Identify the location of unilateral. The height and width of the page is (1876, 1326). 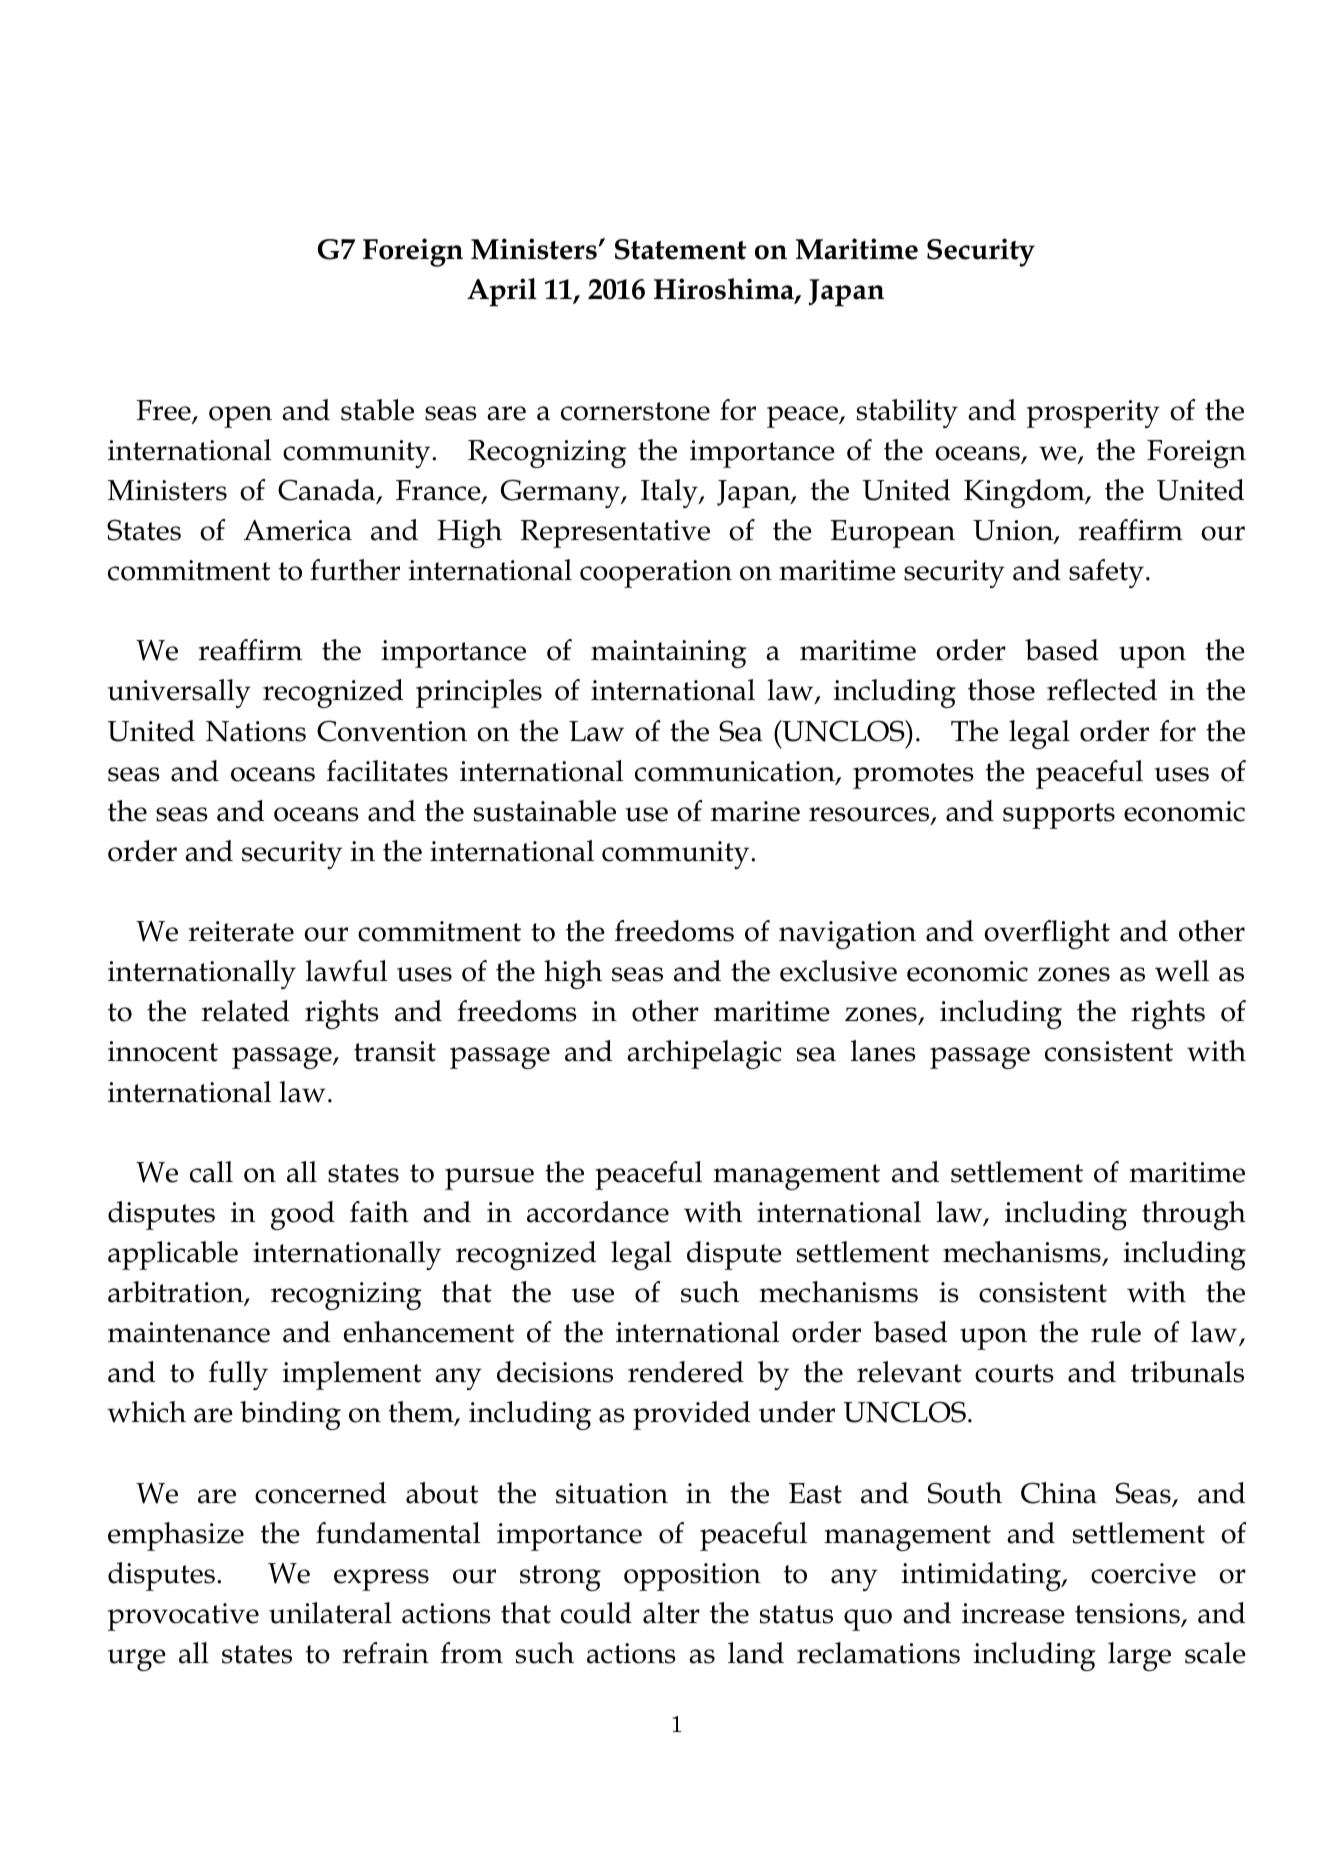
(330, 1613).
